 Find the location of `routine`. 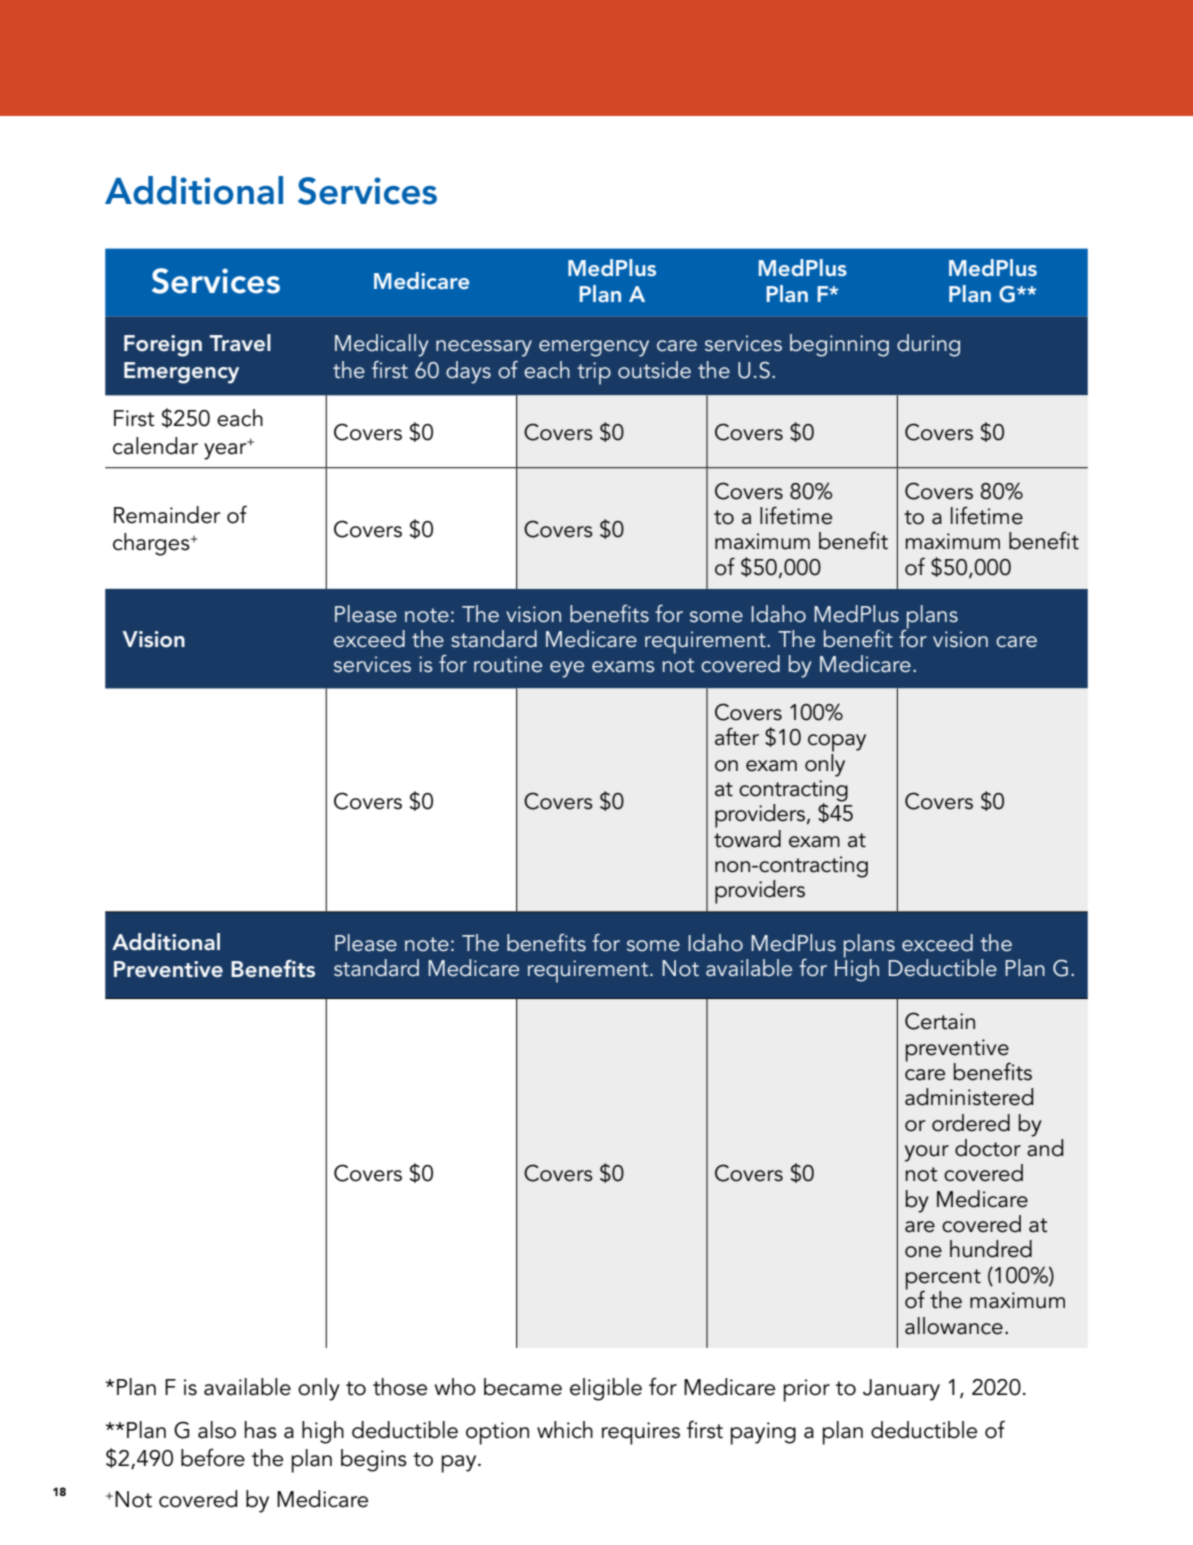

routine is located at coordinates (508, 664).
